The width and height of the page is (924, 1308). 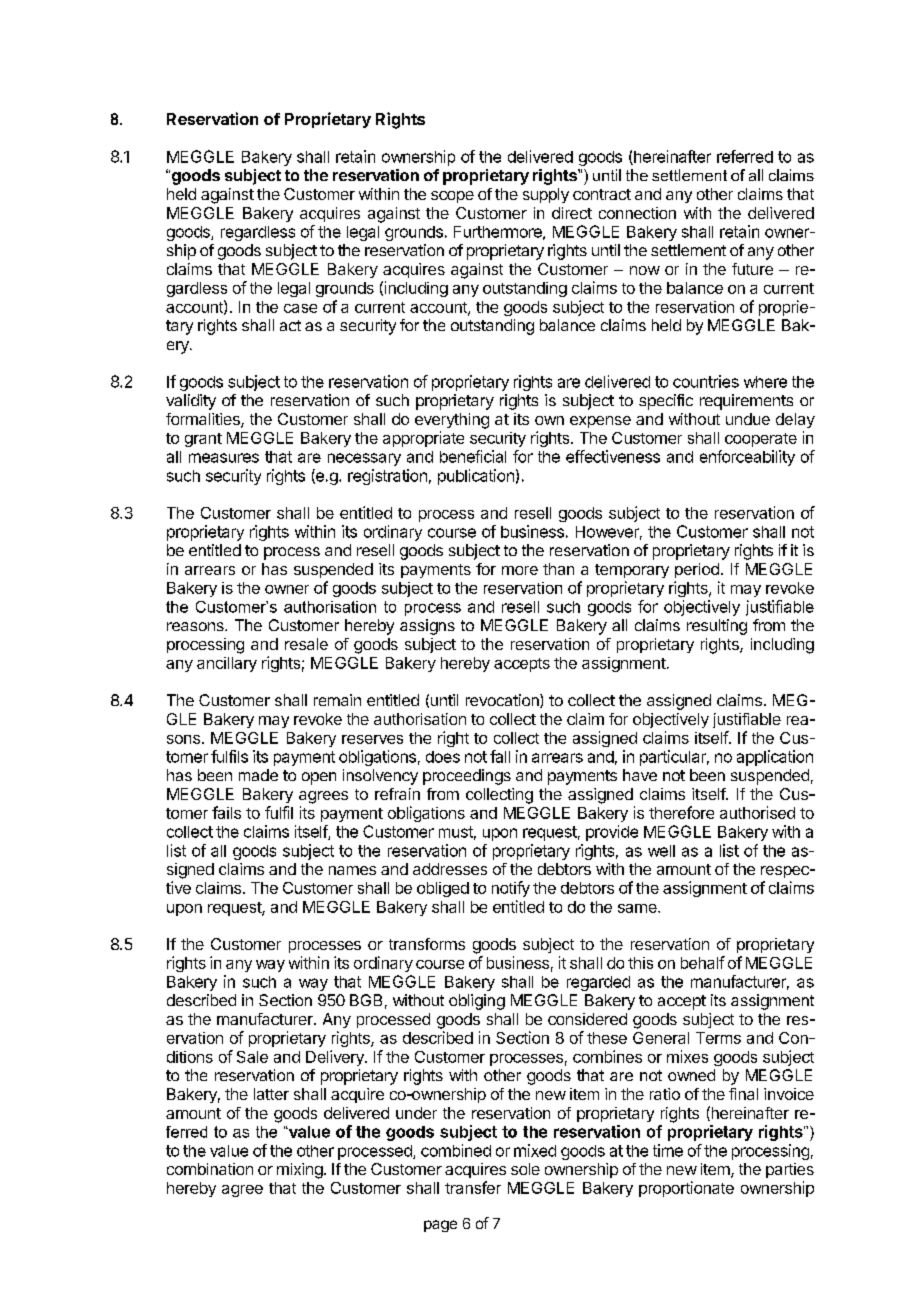 What do you see at coordinates (757, 812) in the page?
I see `authorised` at bounding box center [757, 812].
